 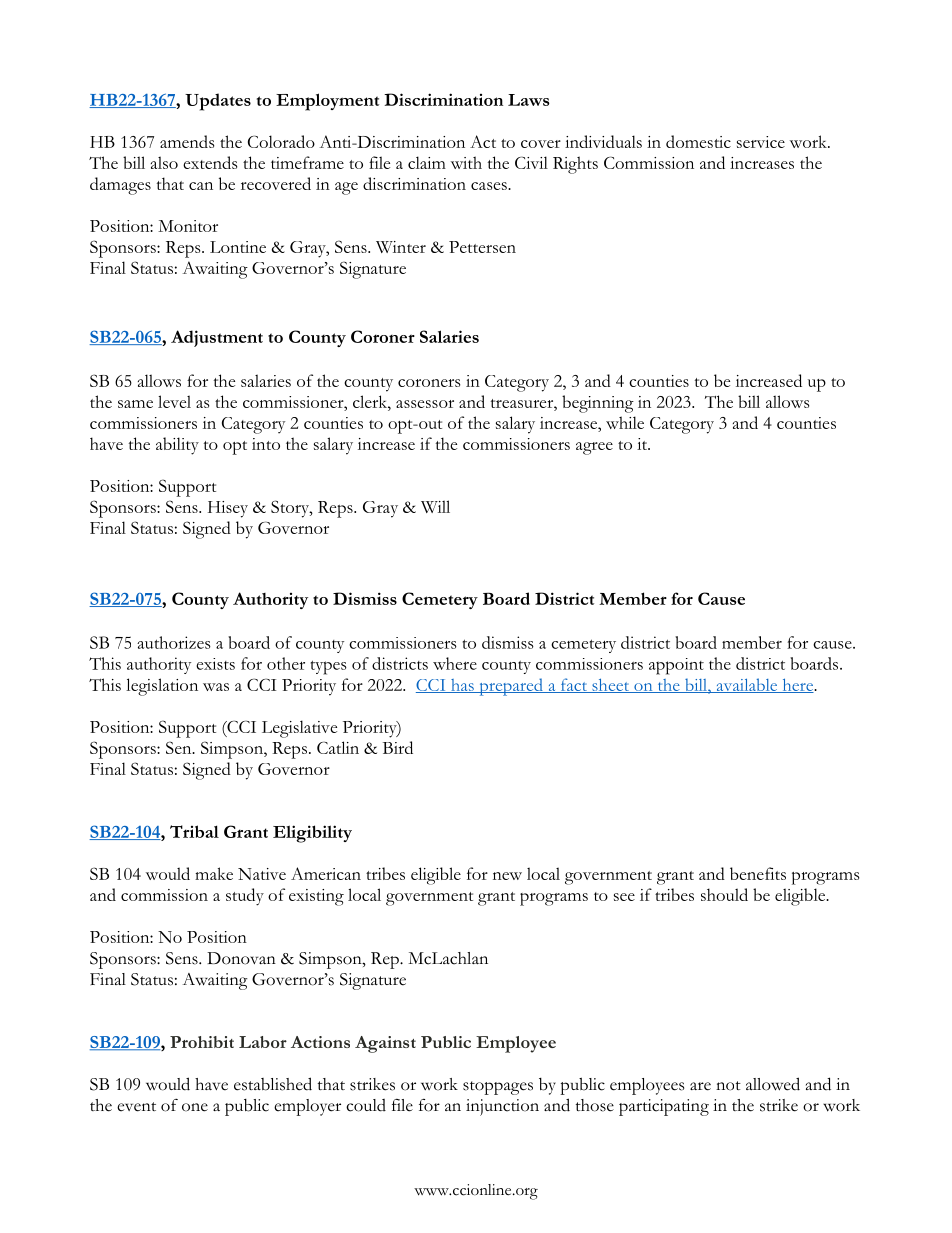 What do you see at coordinates (187, 141) in the screenshot?
I see `amends` at bounding box center [187, 141].
